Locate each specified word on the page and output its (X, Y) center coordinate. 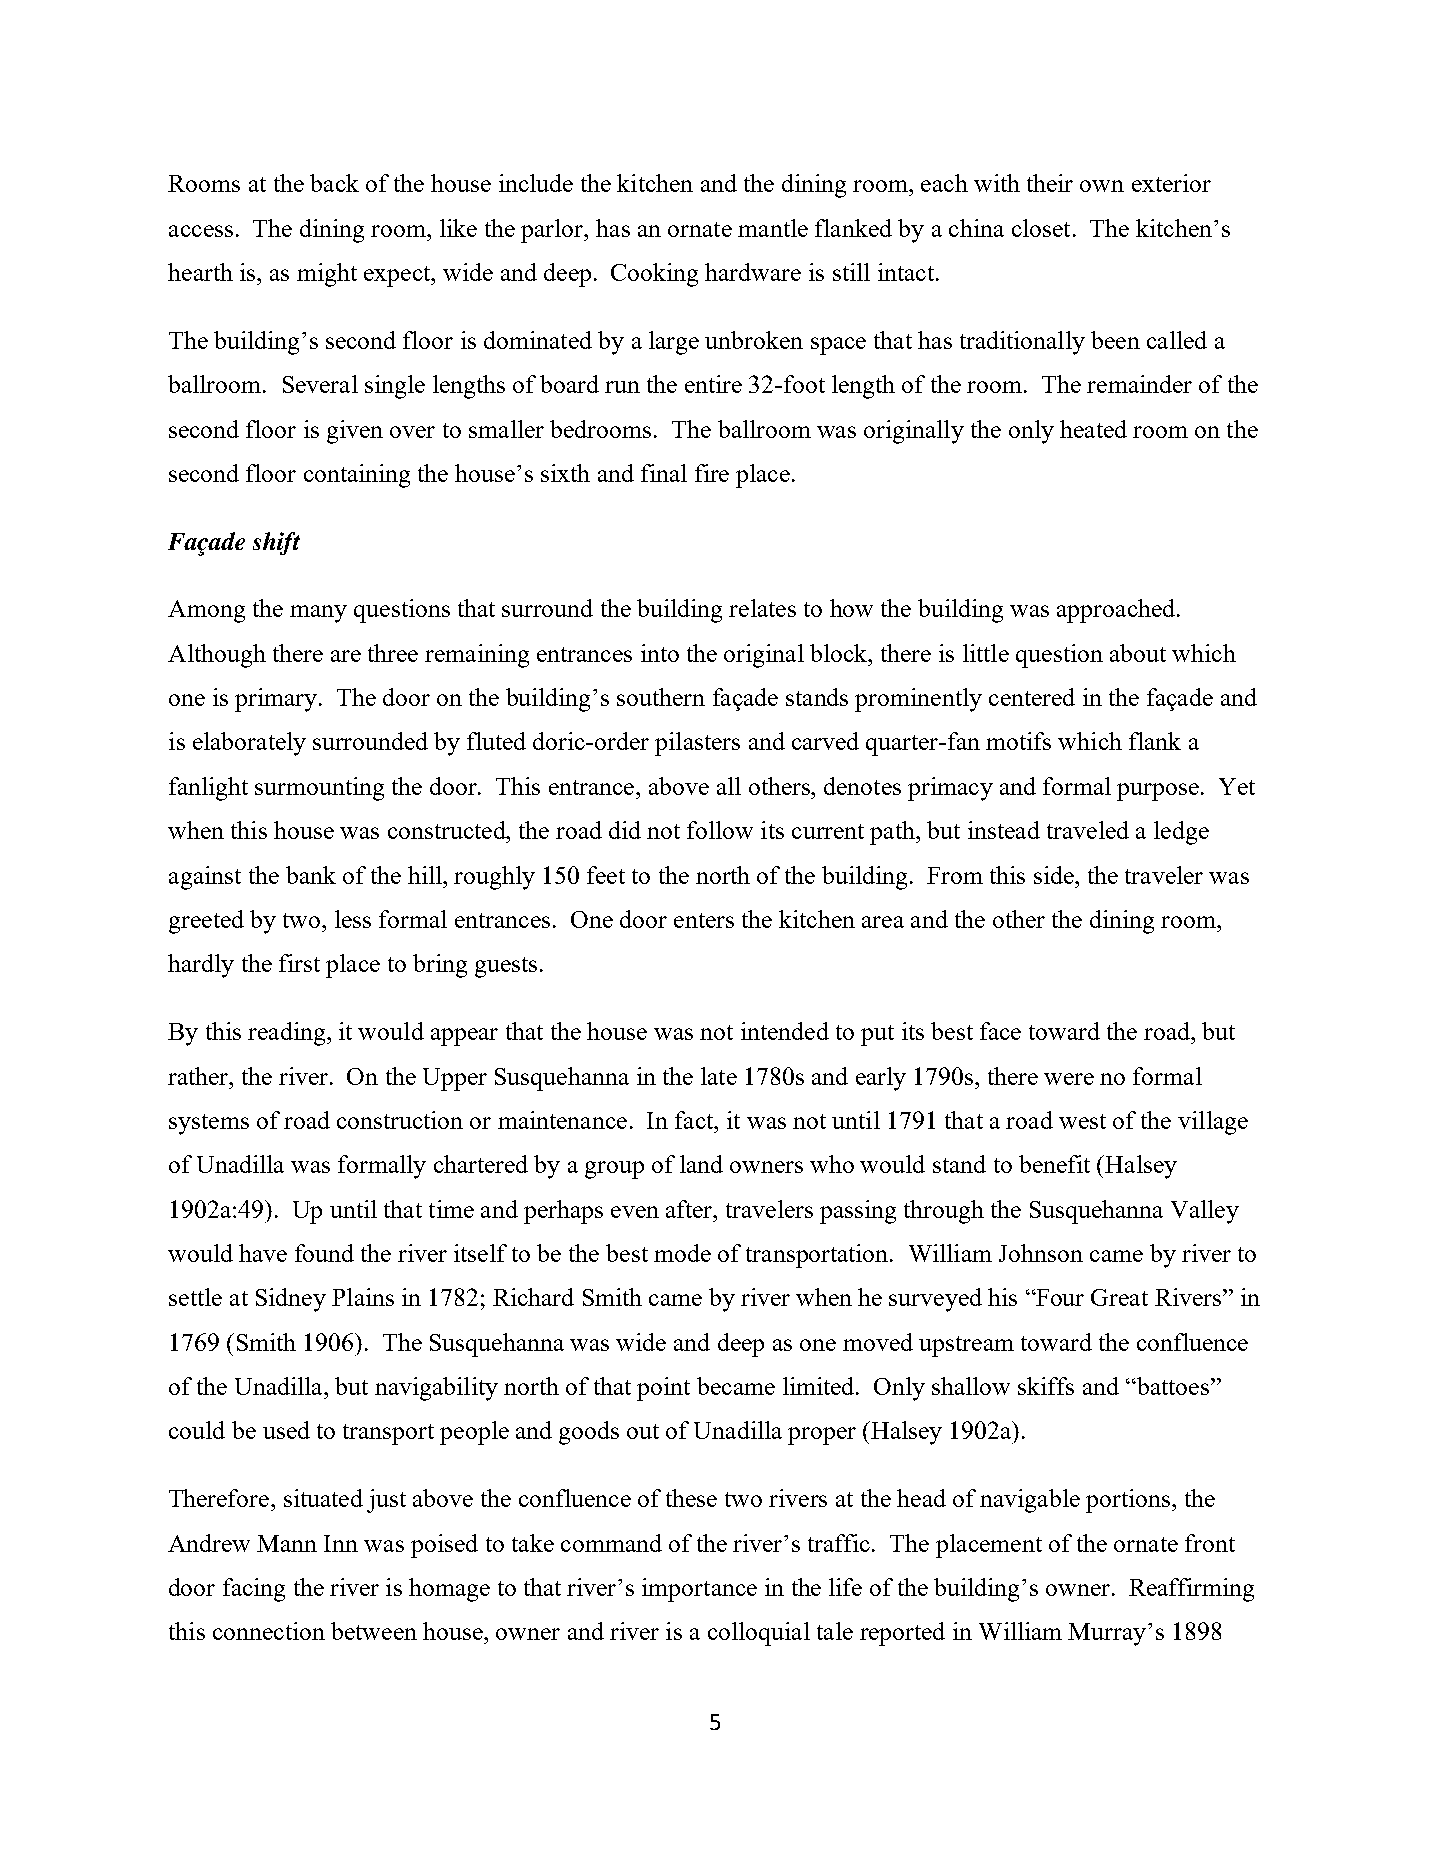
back (334, 183)
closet (1041, 228)
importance (699, 1590)
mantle (773, 228)
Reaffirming (1191, 1590)
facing (254, 1590)
